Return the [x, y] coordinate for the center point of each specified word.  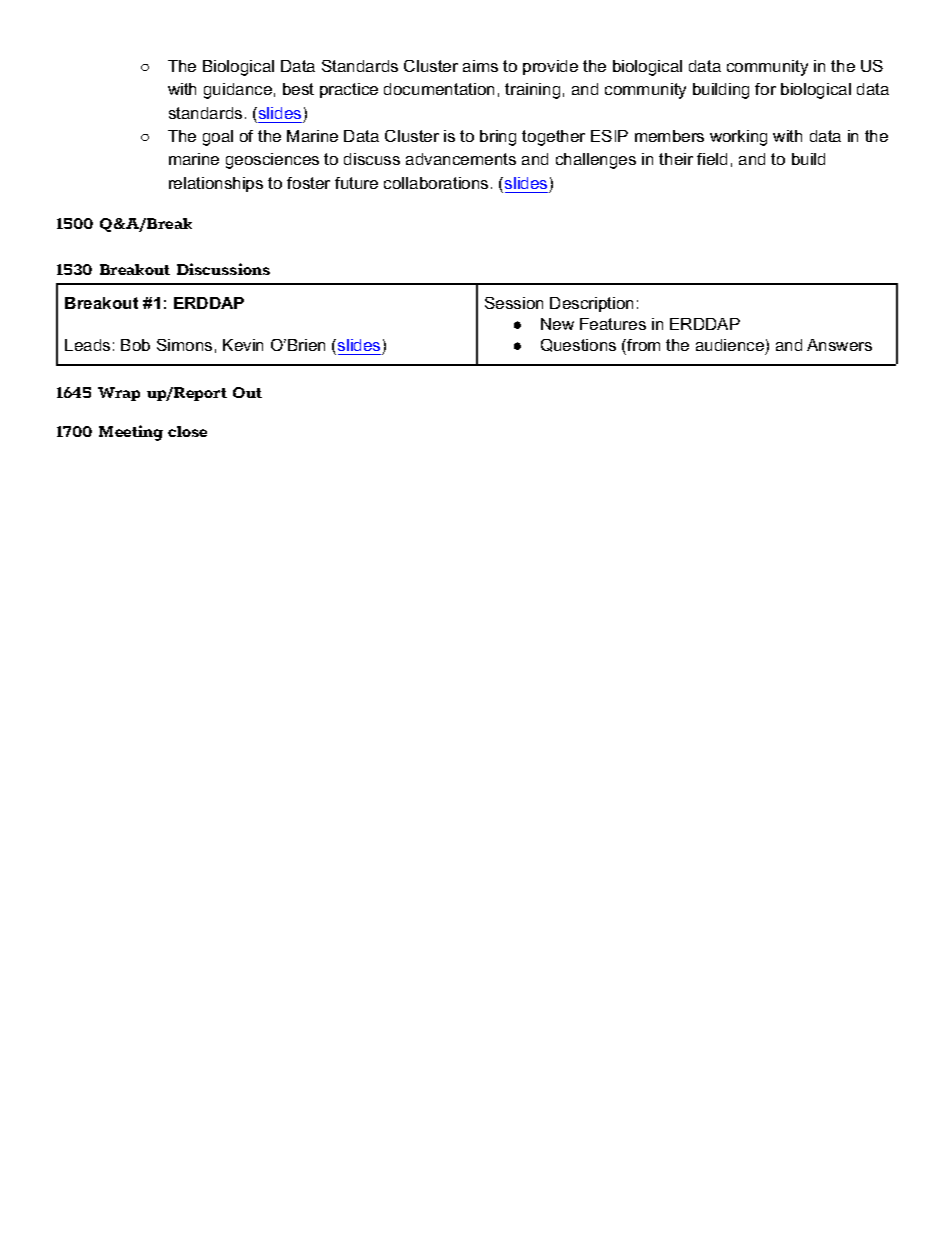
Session [514, 303]
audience [730, 345]
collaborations [436, 183]
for [765, 89]
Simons [184, 345]
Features [613, 324]
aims [480, 66]
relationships [216, 184]
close [187, 431]
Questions [578, 345]
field [712, 159]
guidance [238, 91]
